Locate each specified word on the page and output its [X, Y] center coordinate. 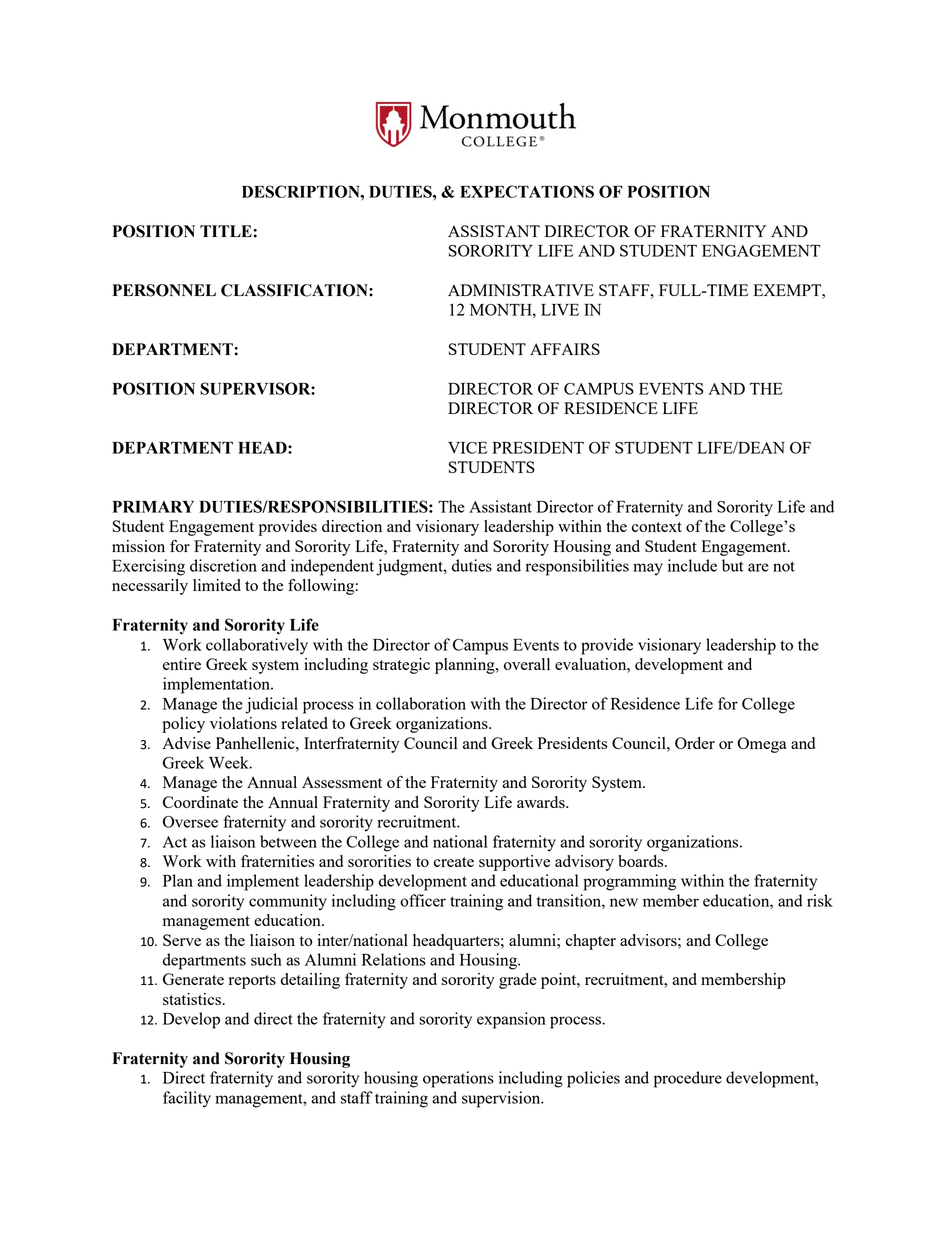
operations [458, 1079]
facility [187, 1099]
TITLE [227, 231]
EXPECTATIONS [527, 191]
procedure [688, 1079]
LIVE [560, 310]
